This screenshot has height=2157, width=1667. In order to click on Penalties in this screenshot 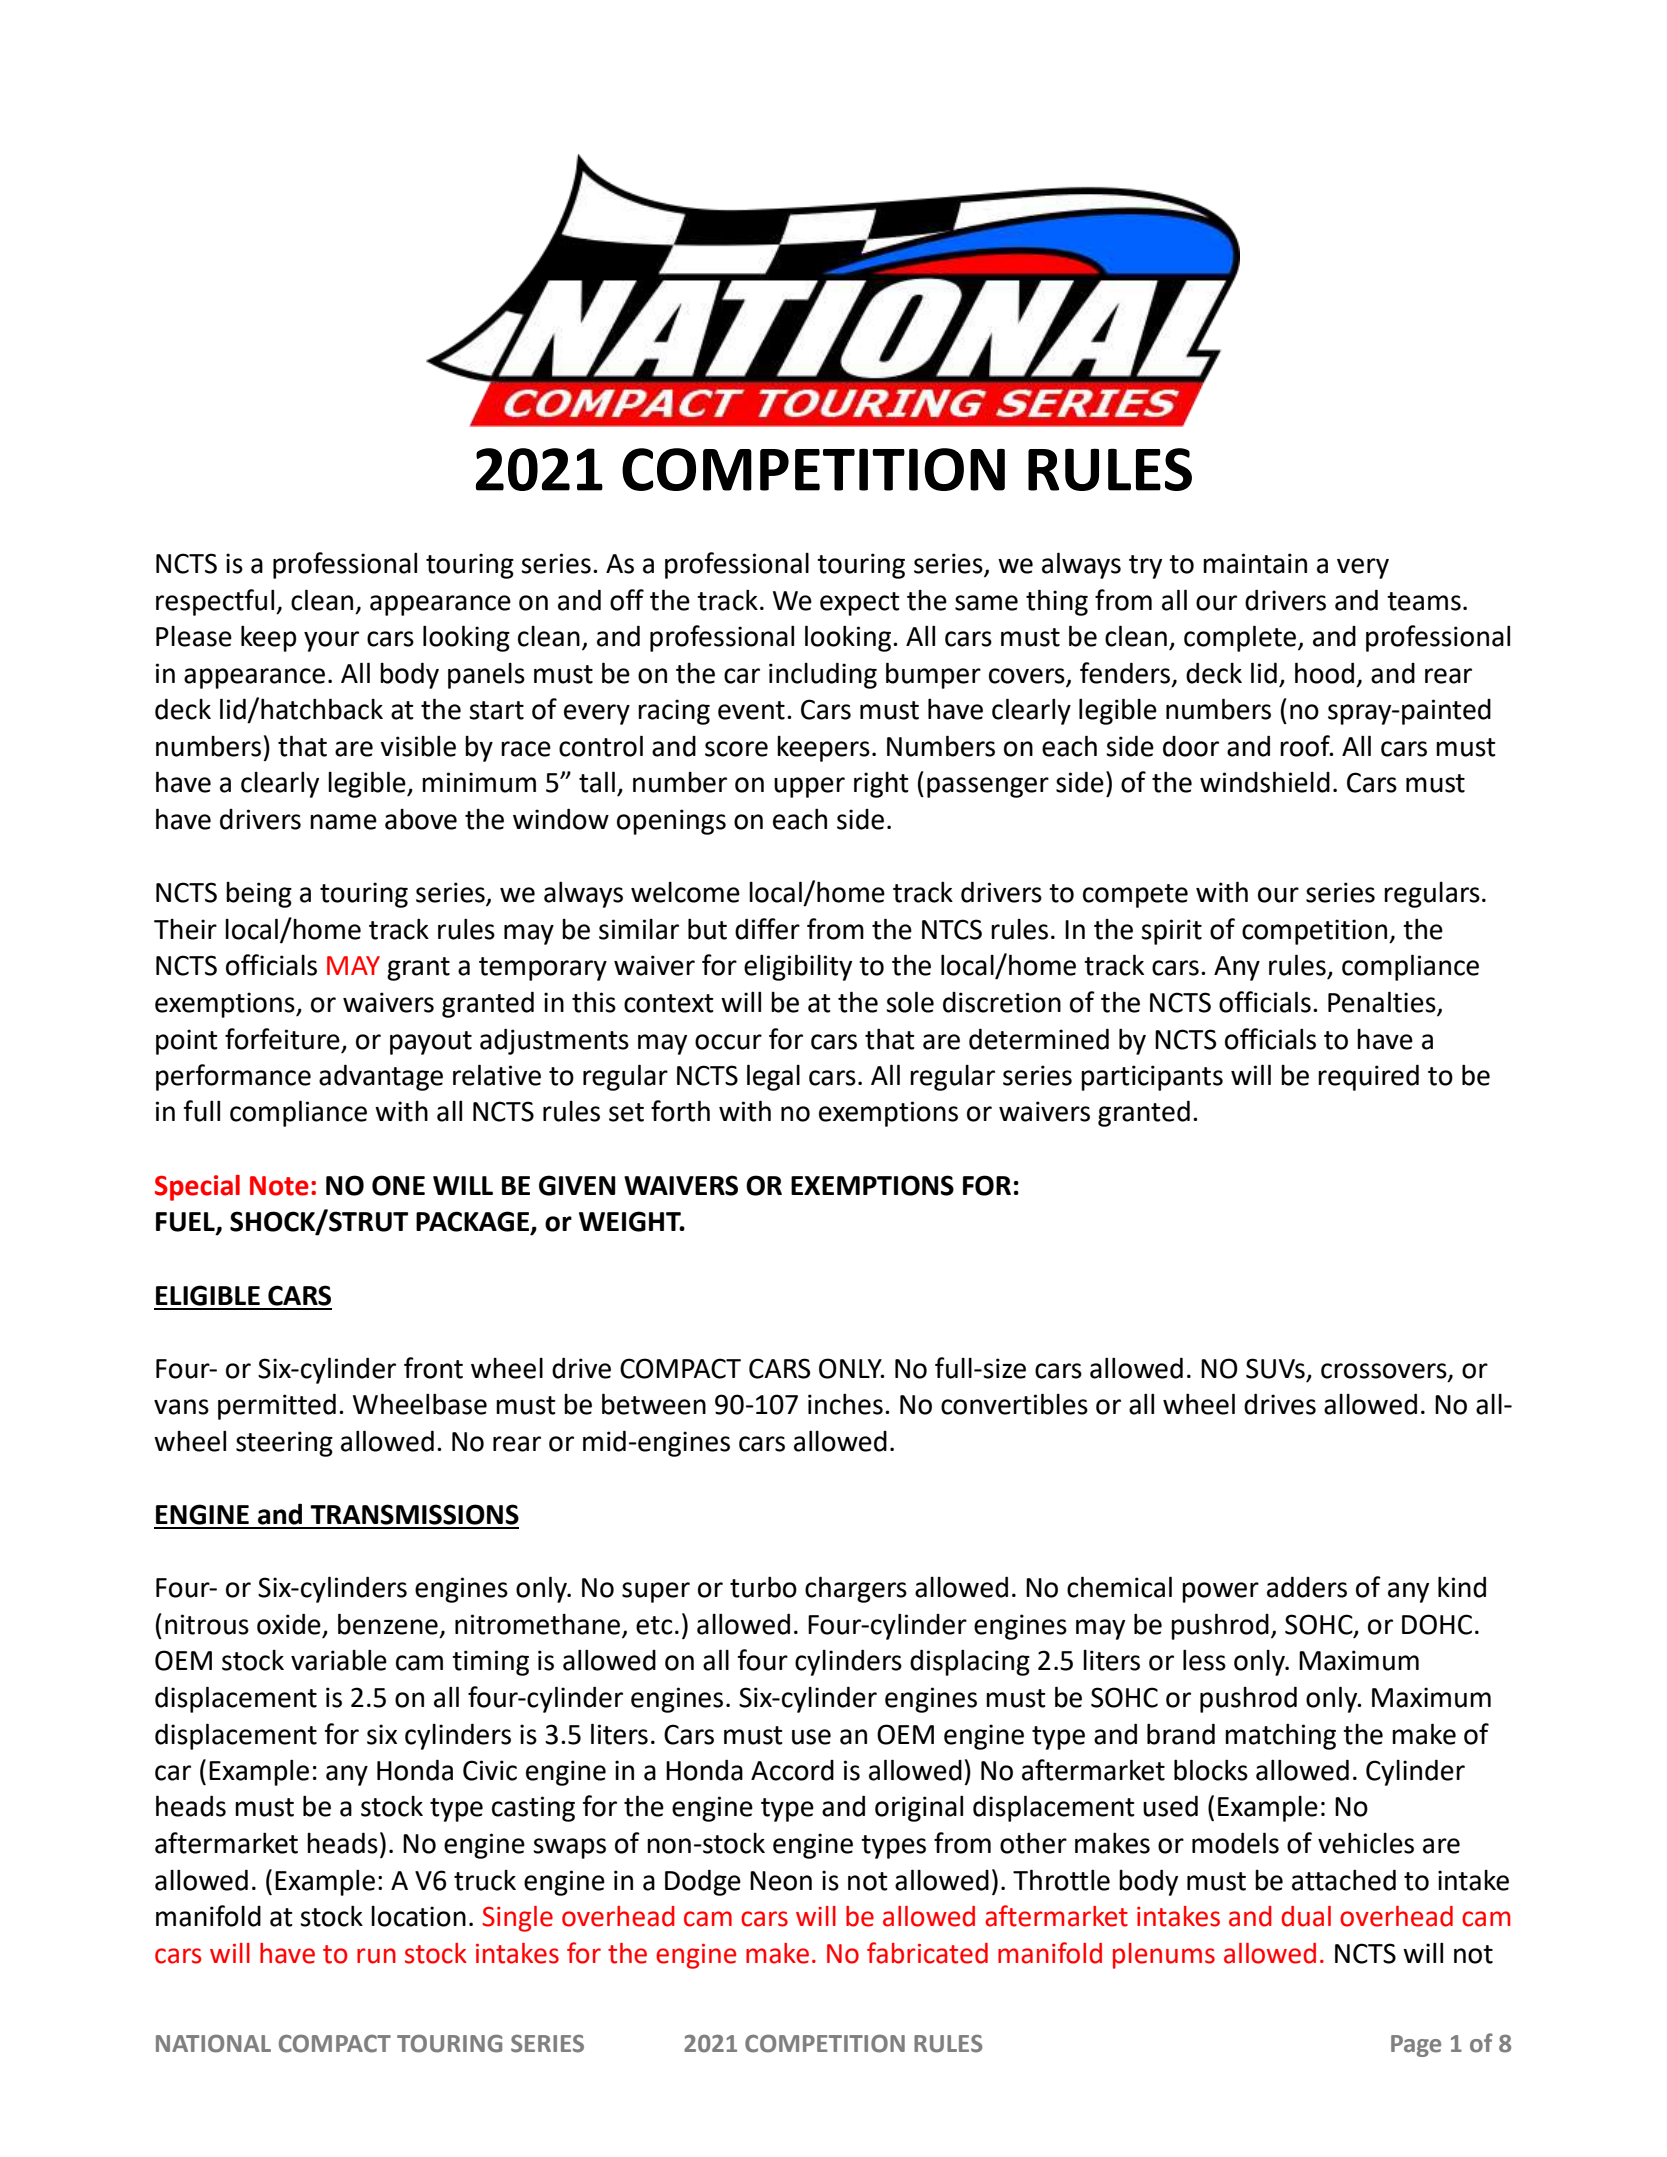, I will do `click(1383, 1003)`.
